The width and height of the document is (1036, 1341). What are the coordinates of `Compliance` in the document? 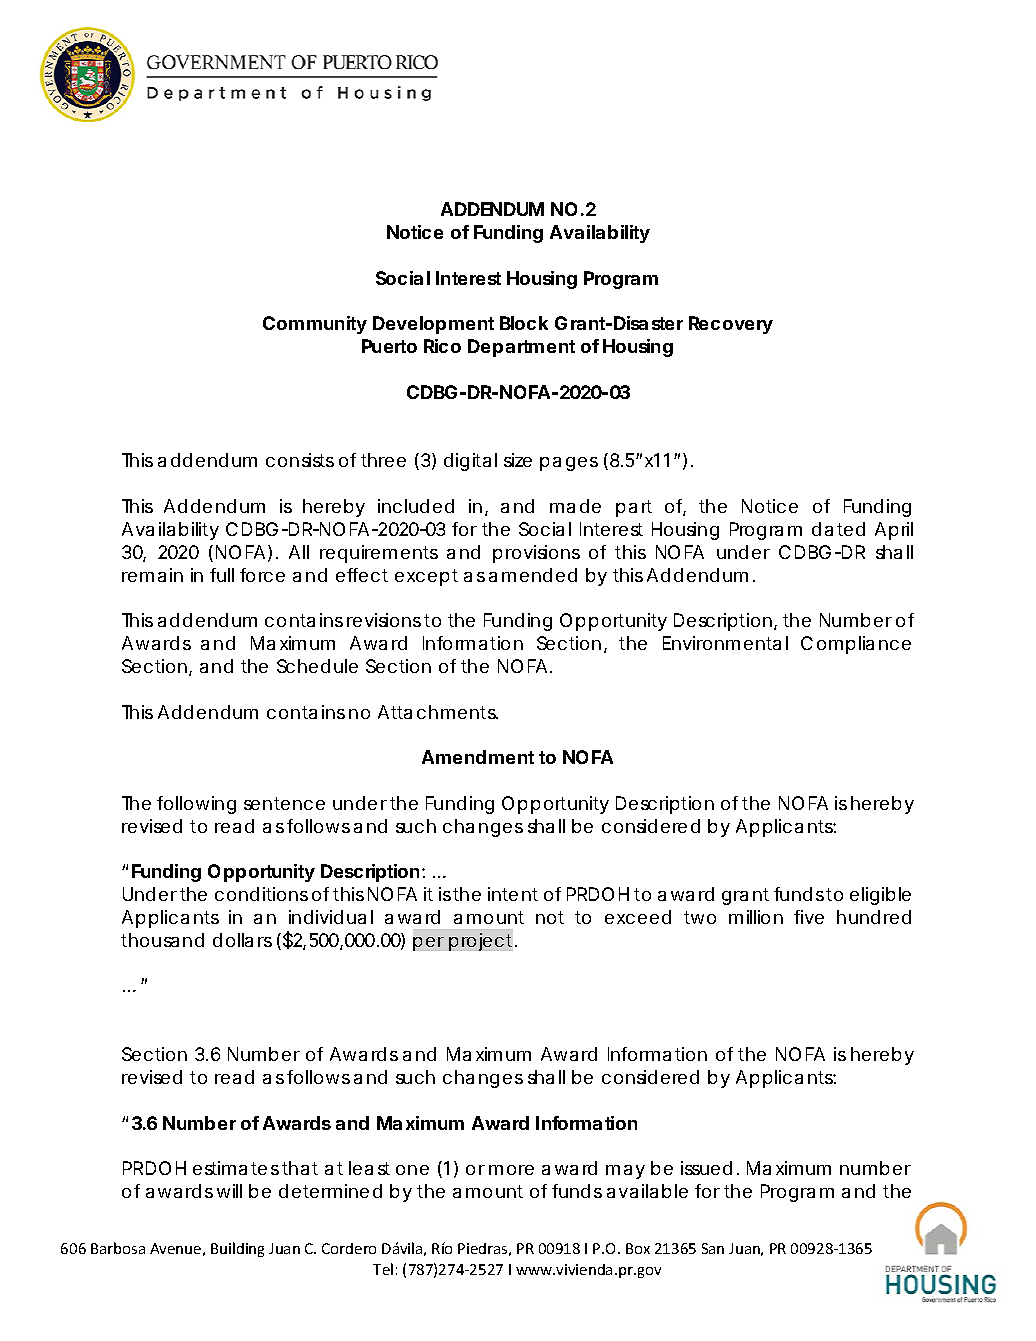 It's located at (856, 645).
